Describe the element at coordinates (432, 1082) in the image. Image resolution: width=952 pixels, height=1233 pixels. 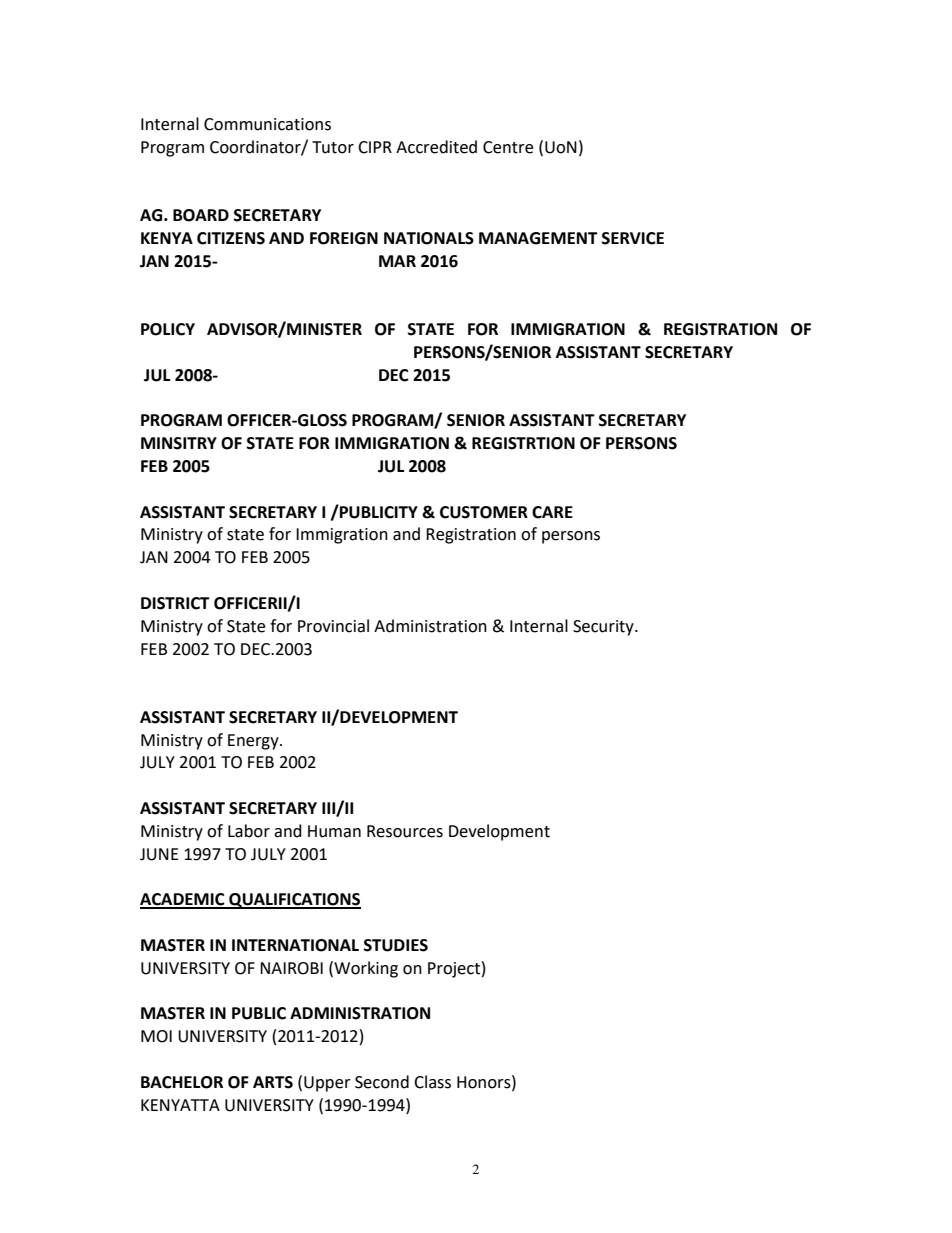
I see `Class` at that location.
